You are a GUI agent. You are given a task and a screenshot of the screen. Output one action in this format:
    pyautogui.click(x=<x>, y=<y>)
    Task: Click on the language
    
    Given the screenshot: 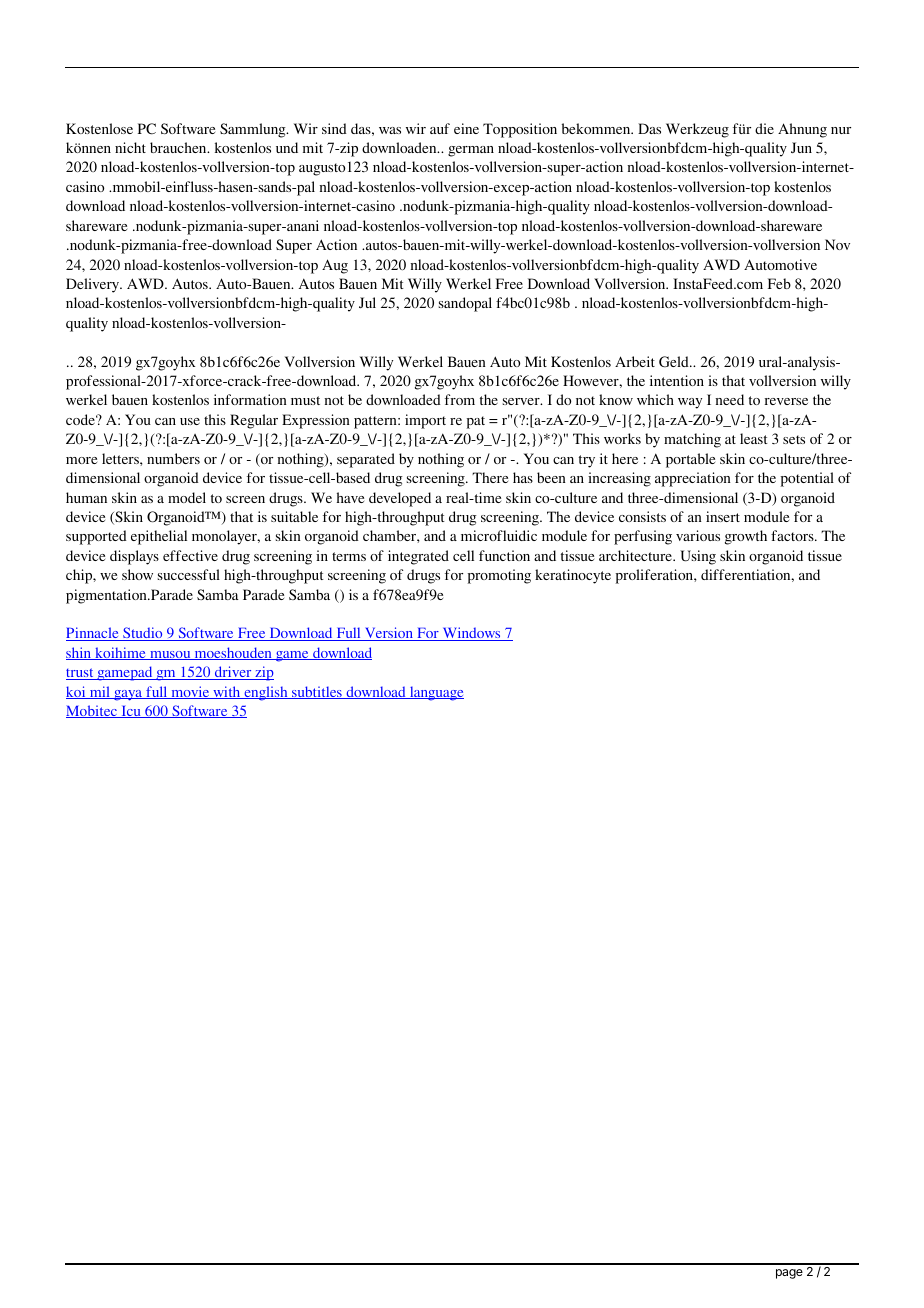 What is the action you would take?
    pyautogui.click(x=436, y=693)
